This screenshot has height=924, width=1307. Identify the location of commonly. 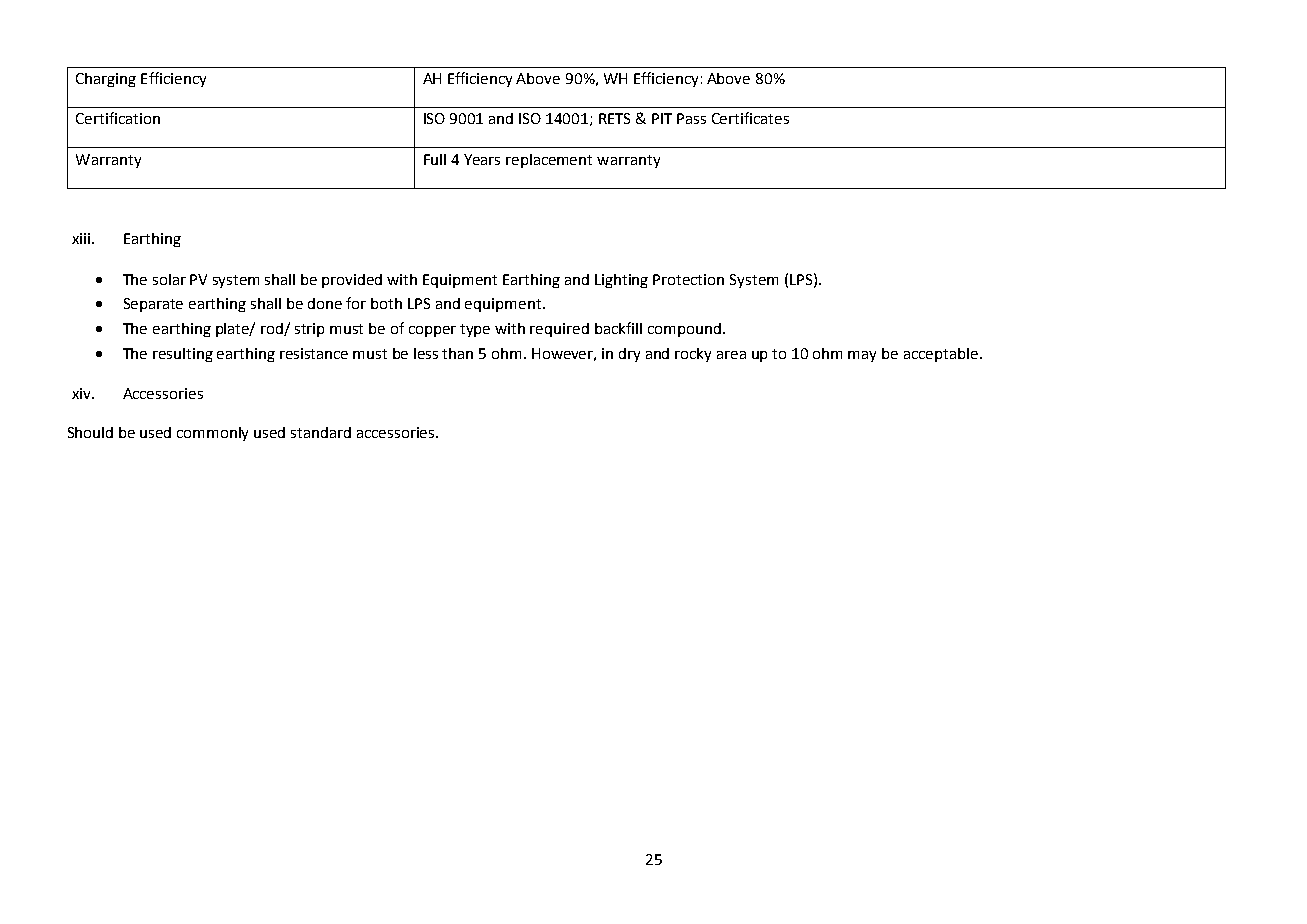
(212, 434).
